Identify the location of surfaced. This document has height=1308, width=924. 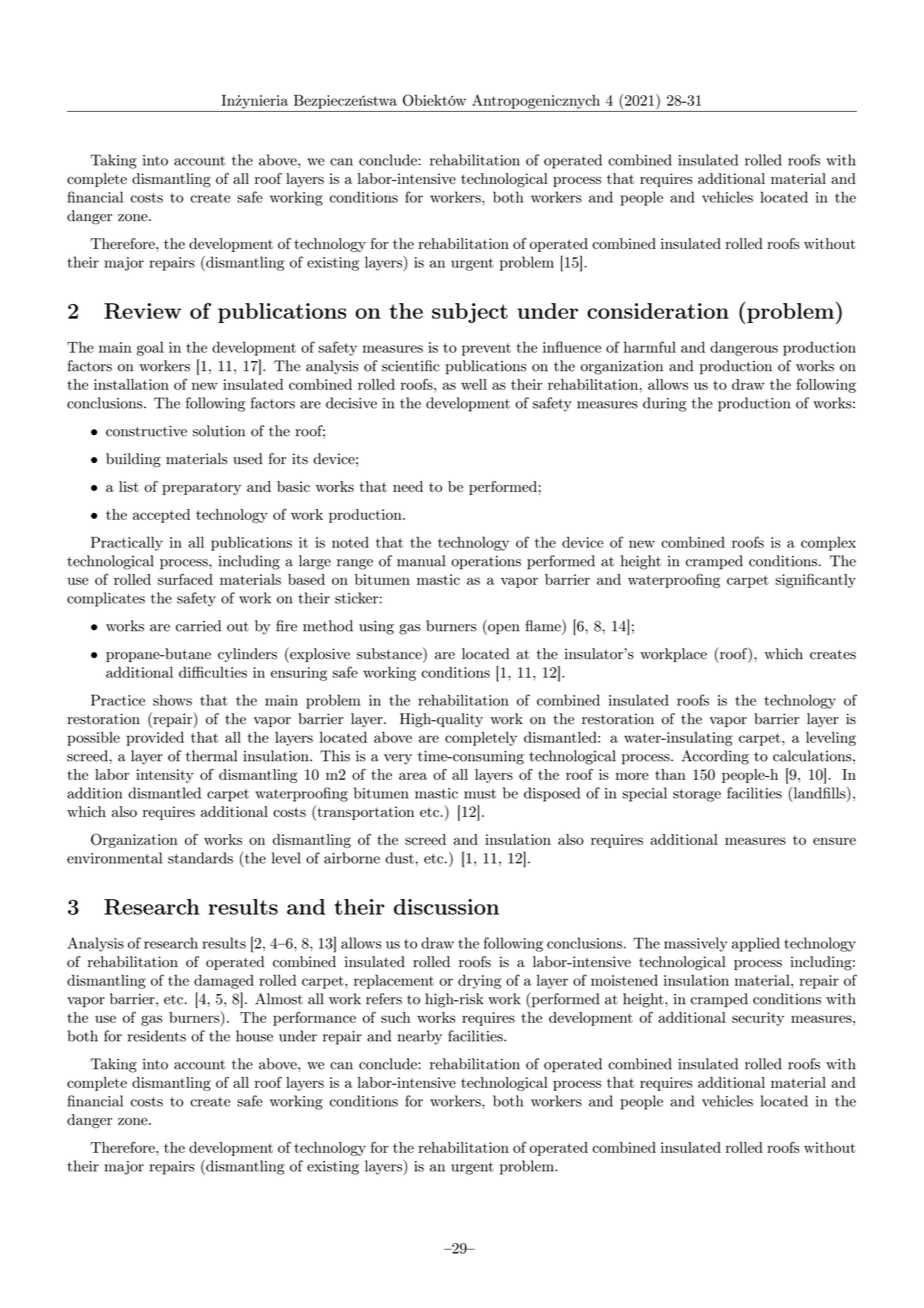
(185, 579).
